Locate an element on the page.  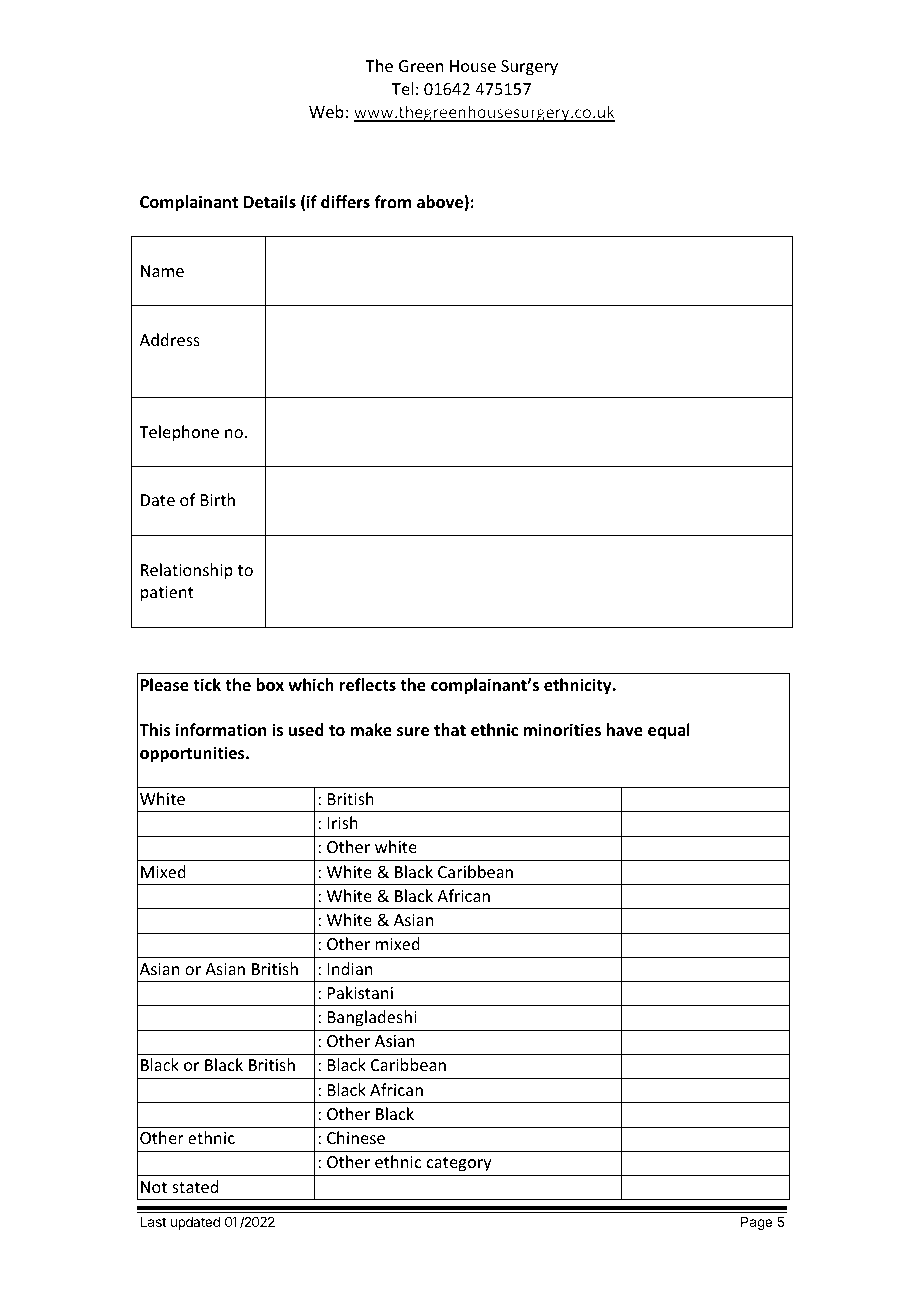
stated is located at coordinates (195, 1186).
